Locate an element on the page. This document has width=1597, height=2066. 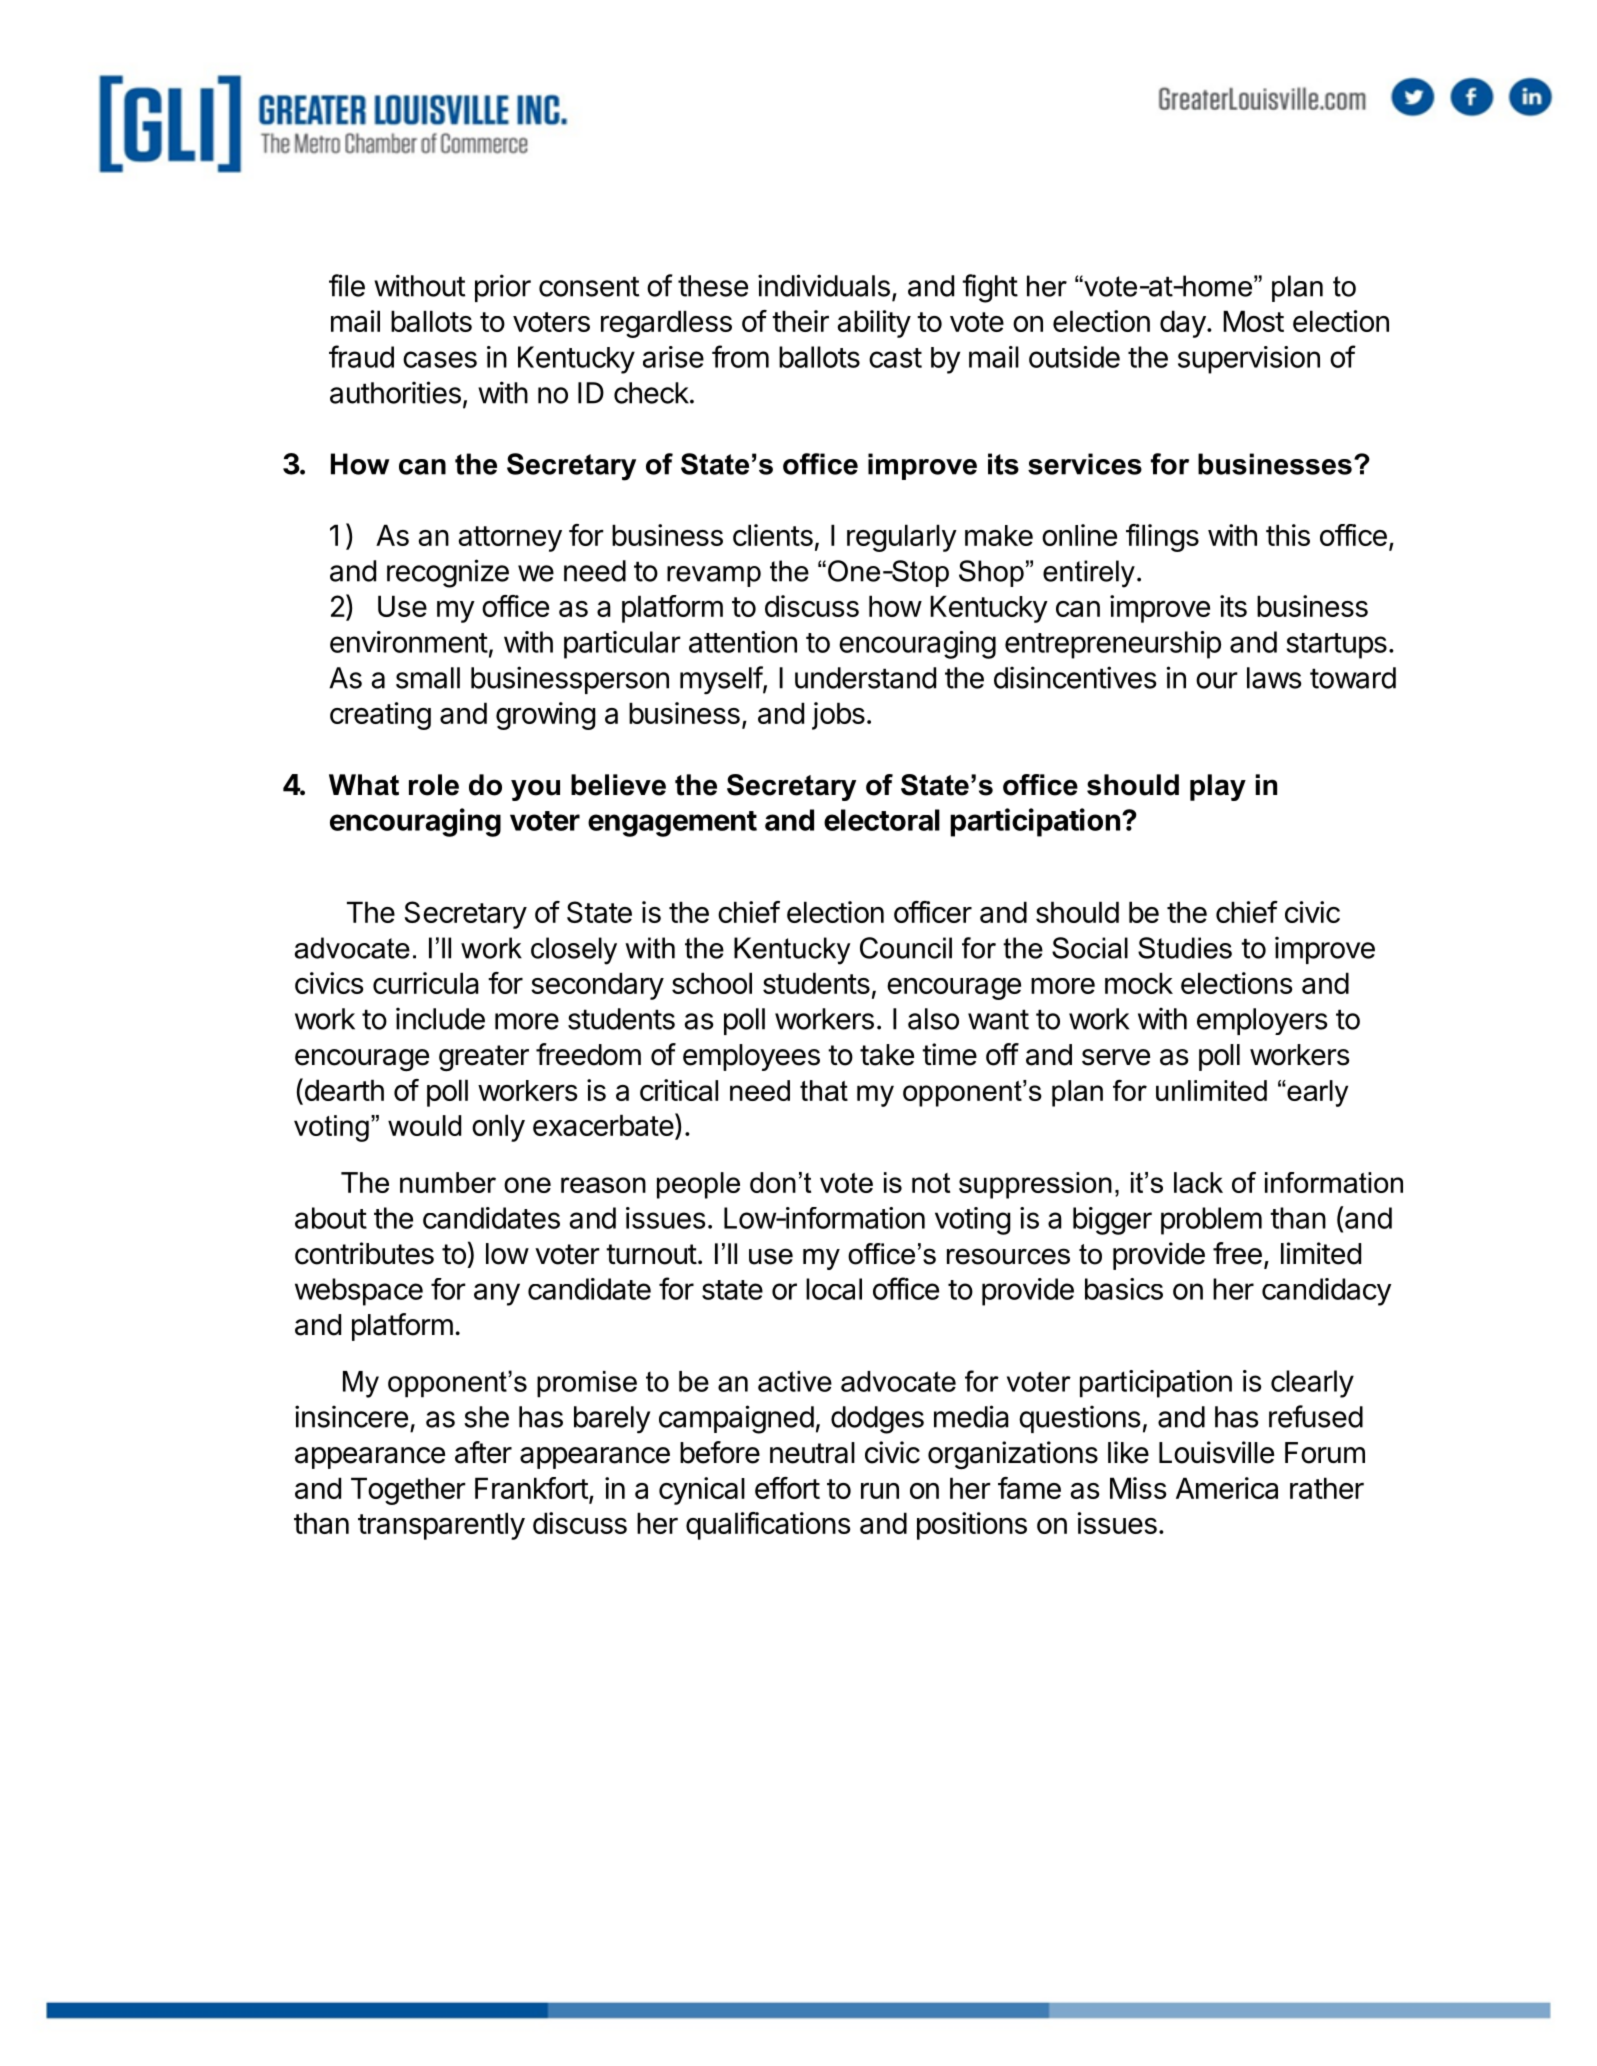
America is located at coordinates (1227, 1488).
